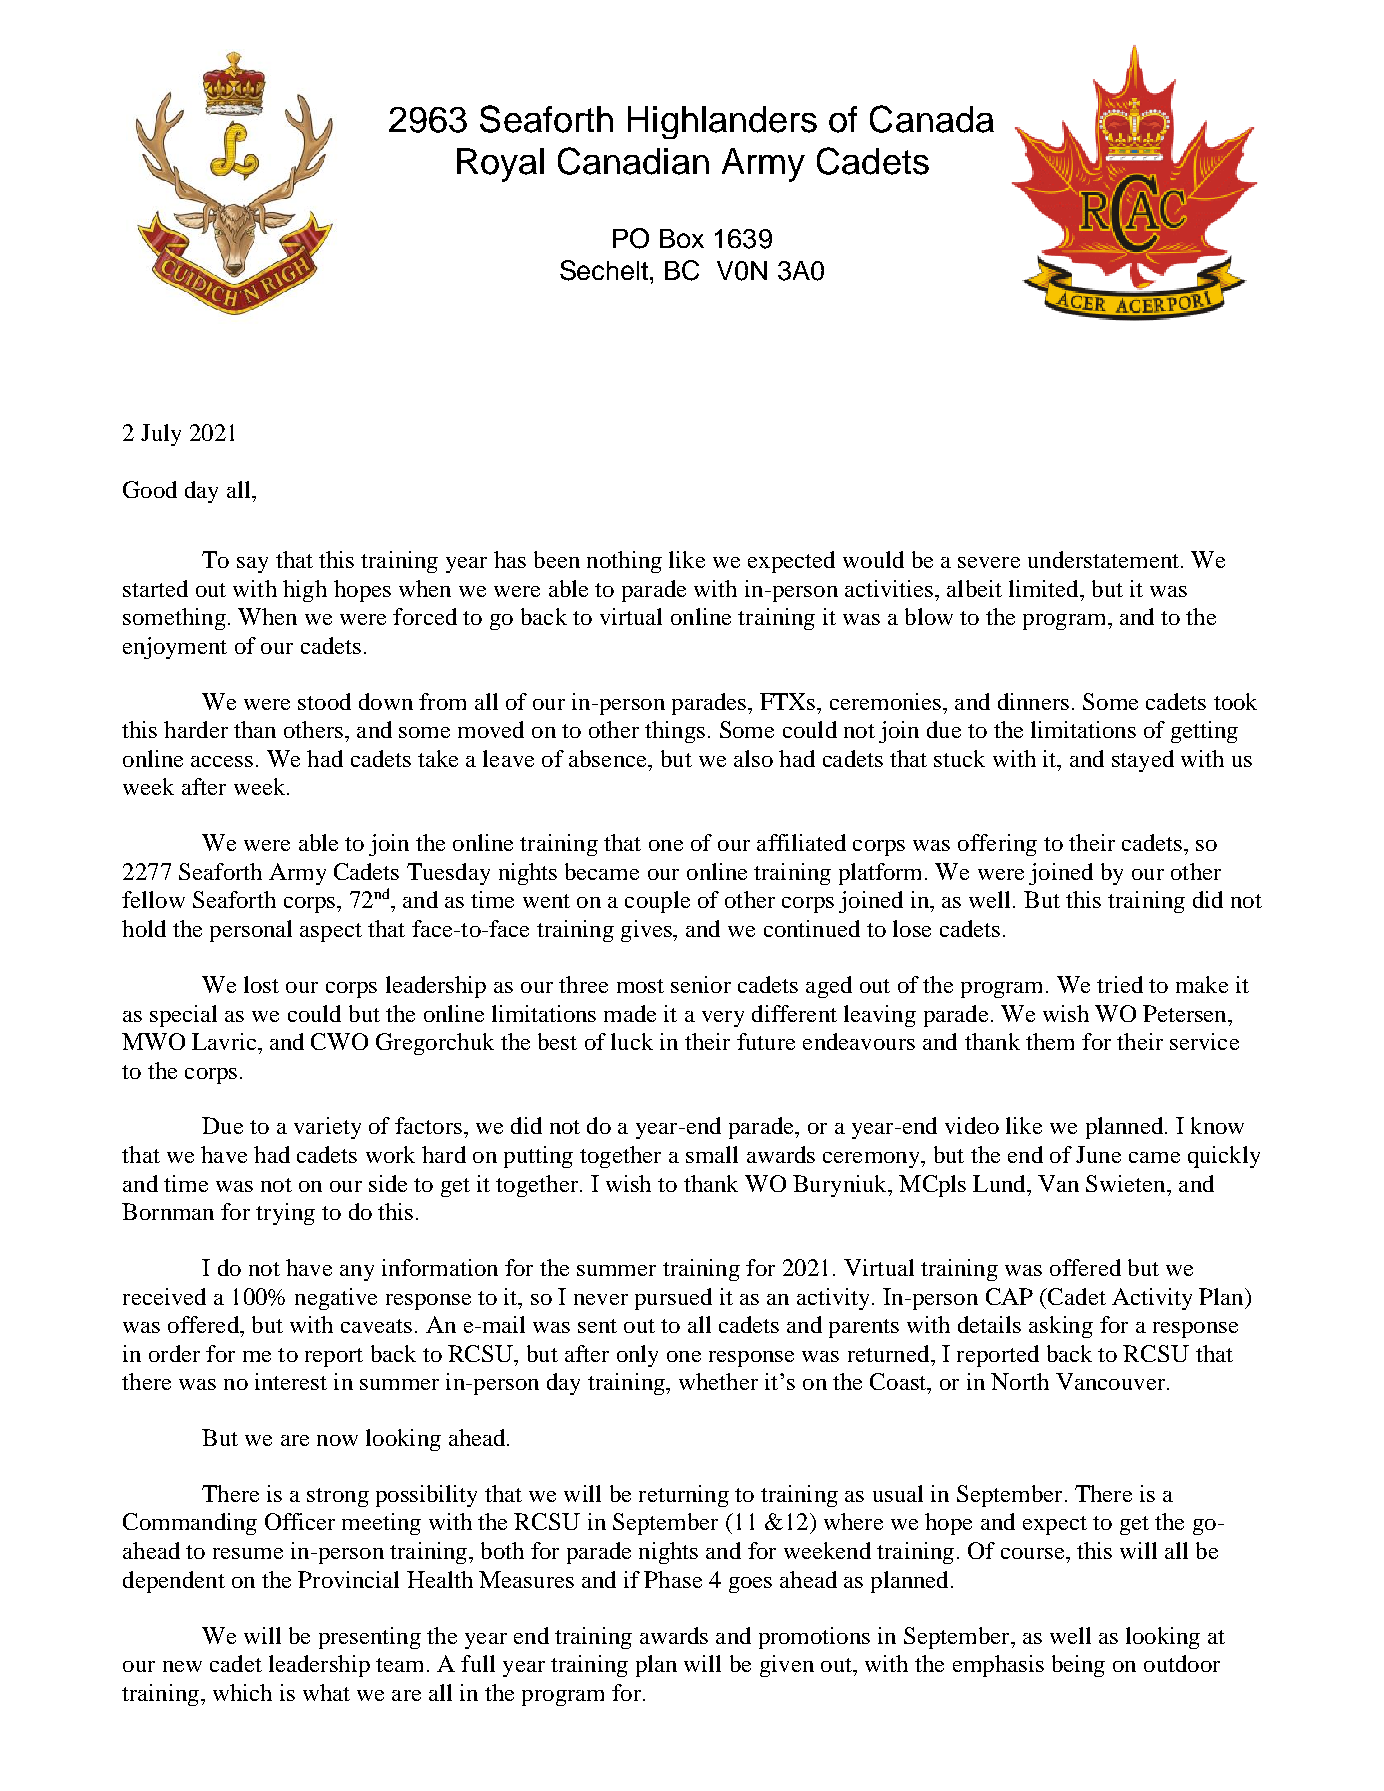 Image resolution: width=1384 pixels, height=1791 pixels. I want to click on very, so click(723, 1019).
